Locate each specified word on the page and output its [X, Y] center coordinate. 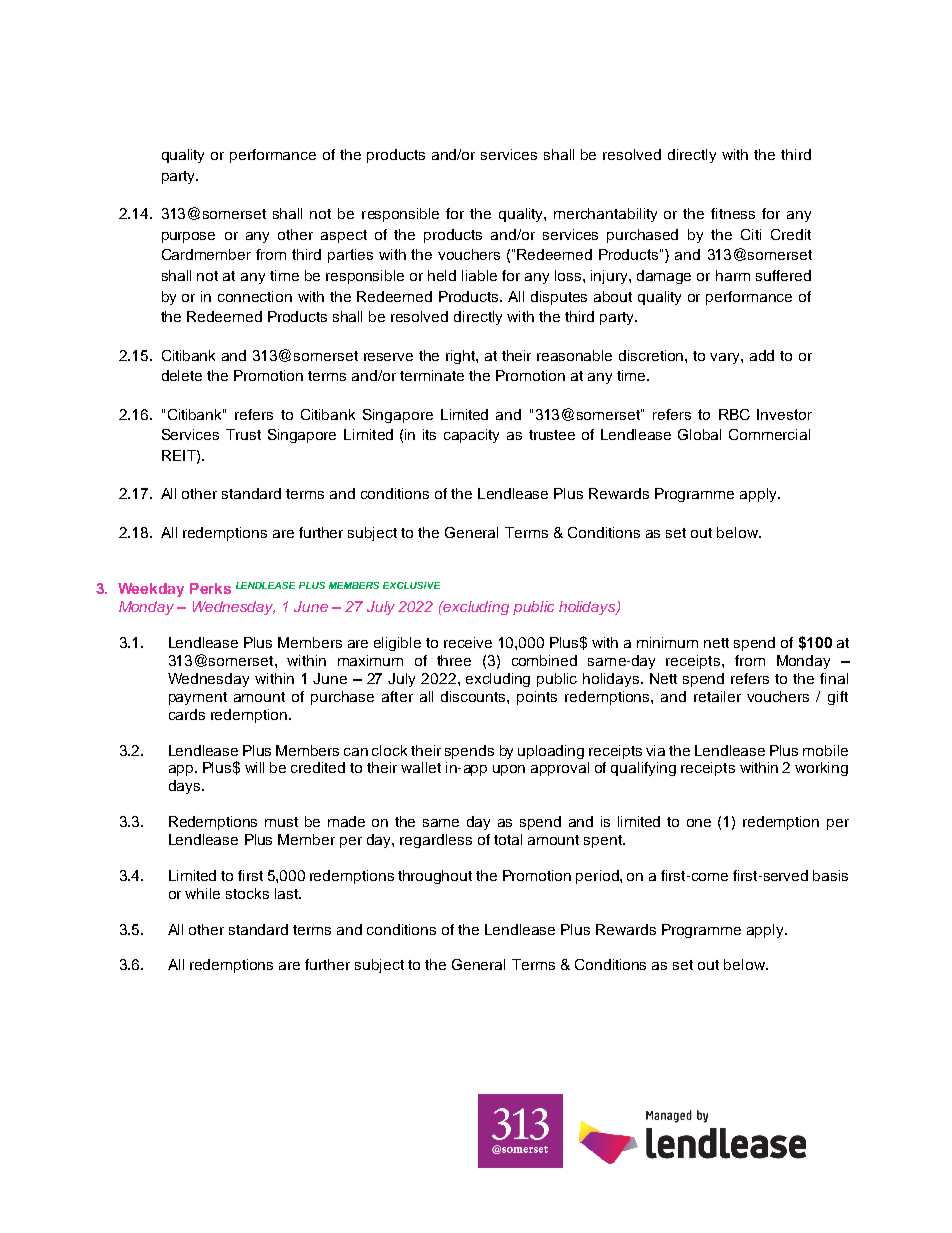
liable [479, 275]
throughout [435, 877]
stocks [247, 893]
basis [830, 875]
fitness [733, 213]
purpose [188, 237]
